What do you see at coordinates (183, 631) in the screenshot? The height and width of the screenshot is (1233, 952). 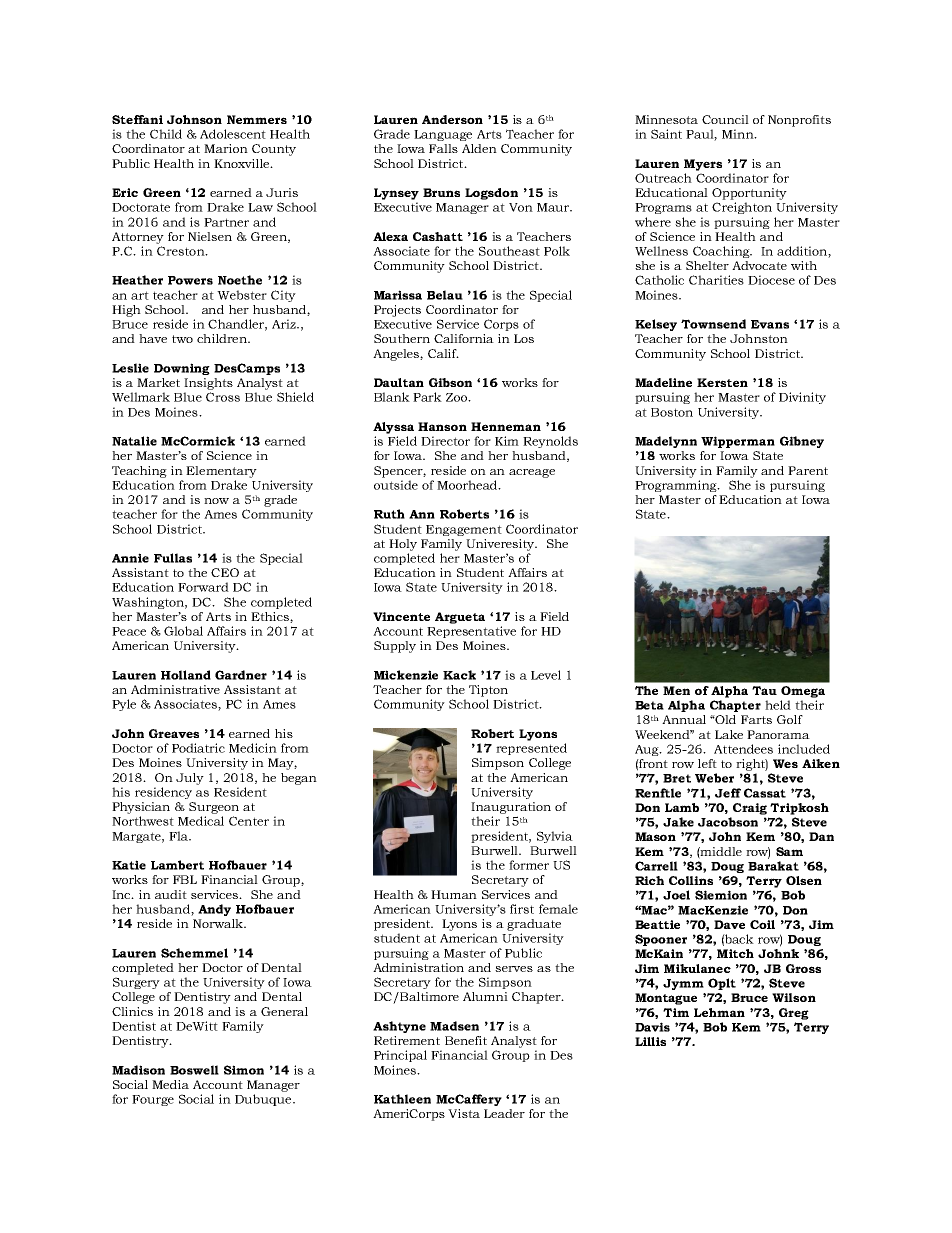 I see `Global` at bounding box center [183, 631].
